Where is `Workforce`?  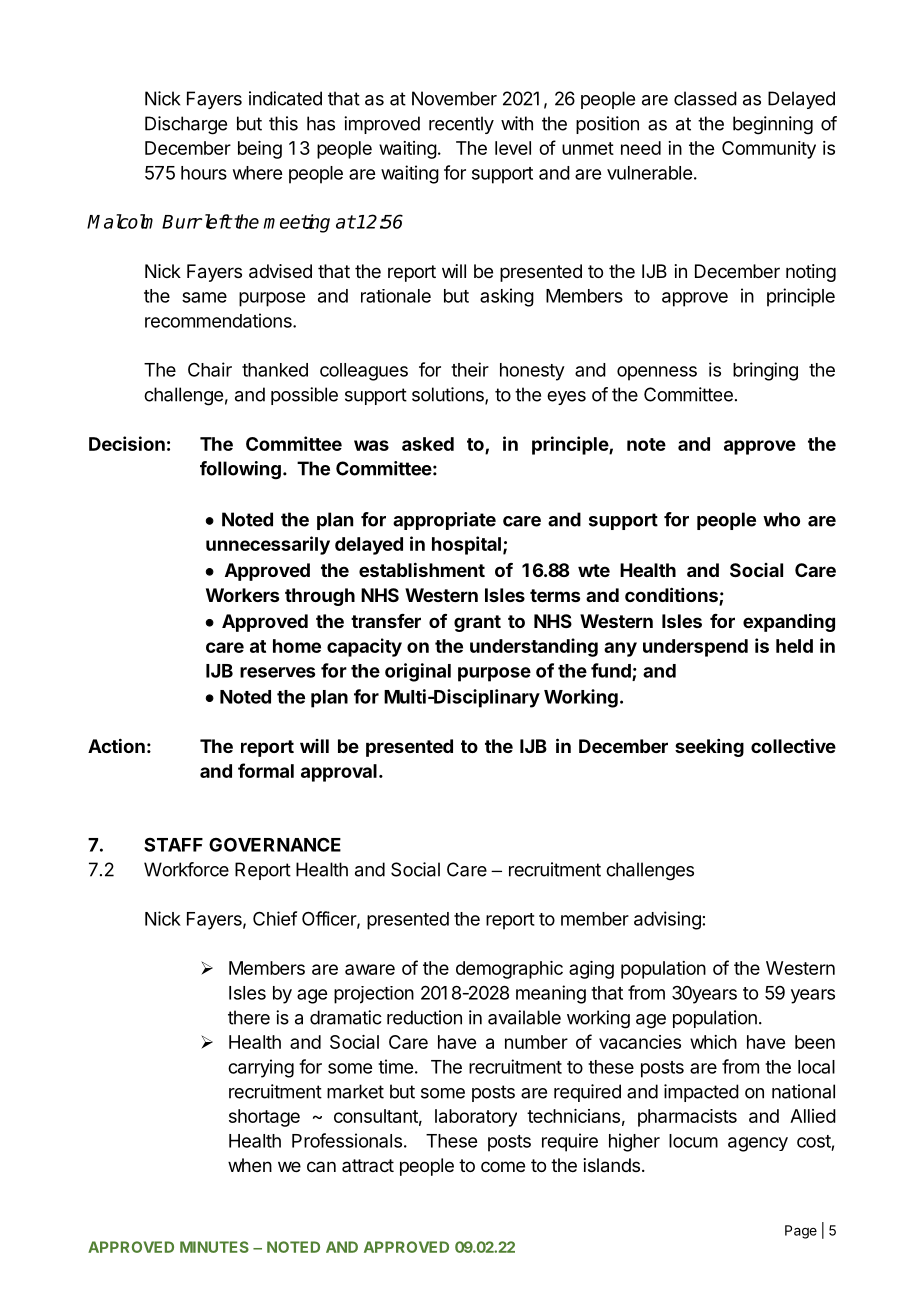
Workforce is located at coordinates (186, 869).
